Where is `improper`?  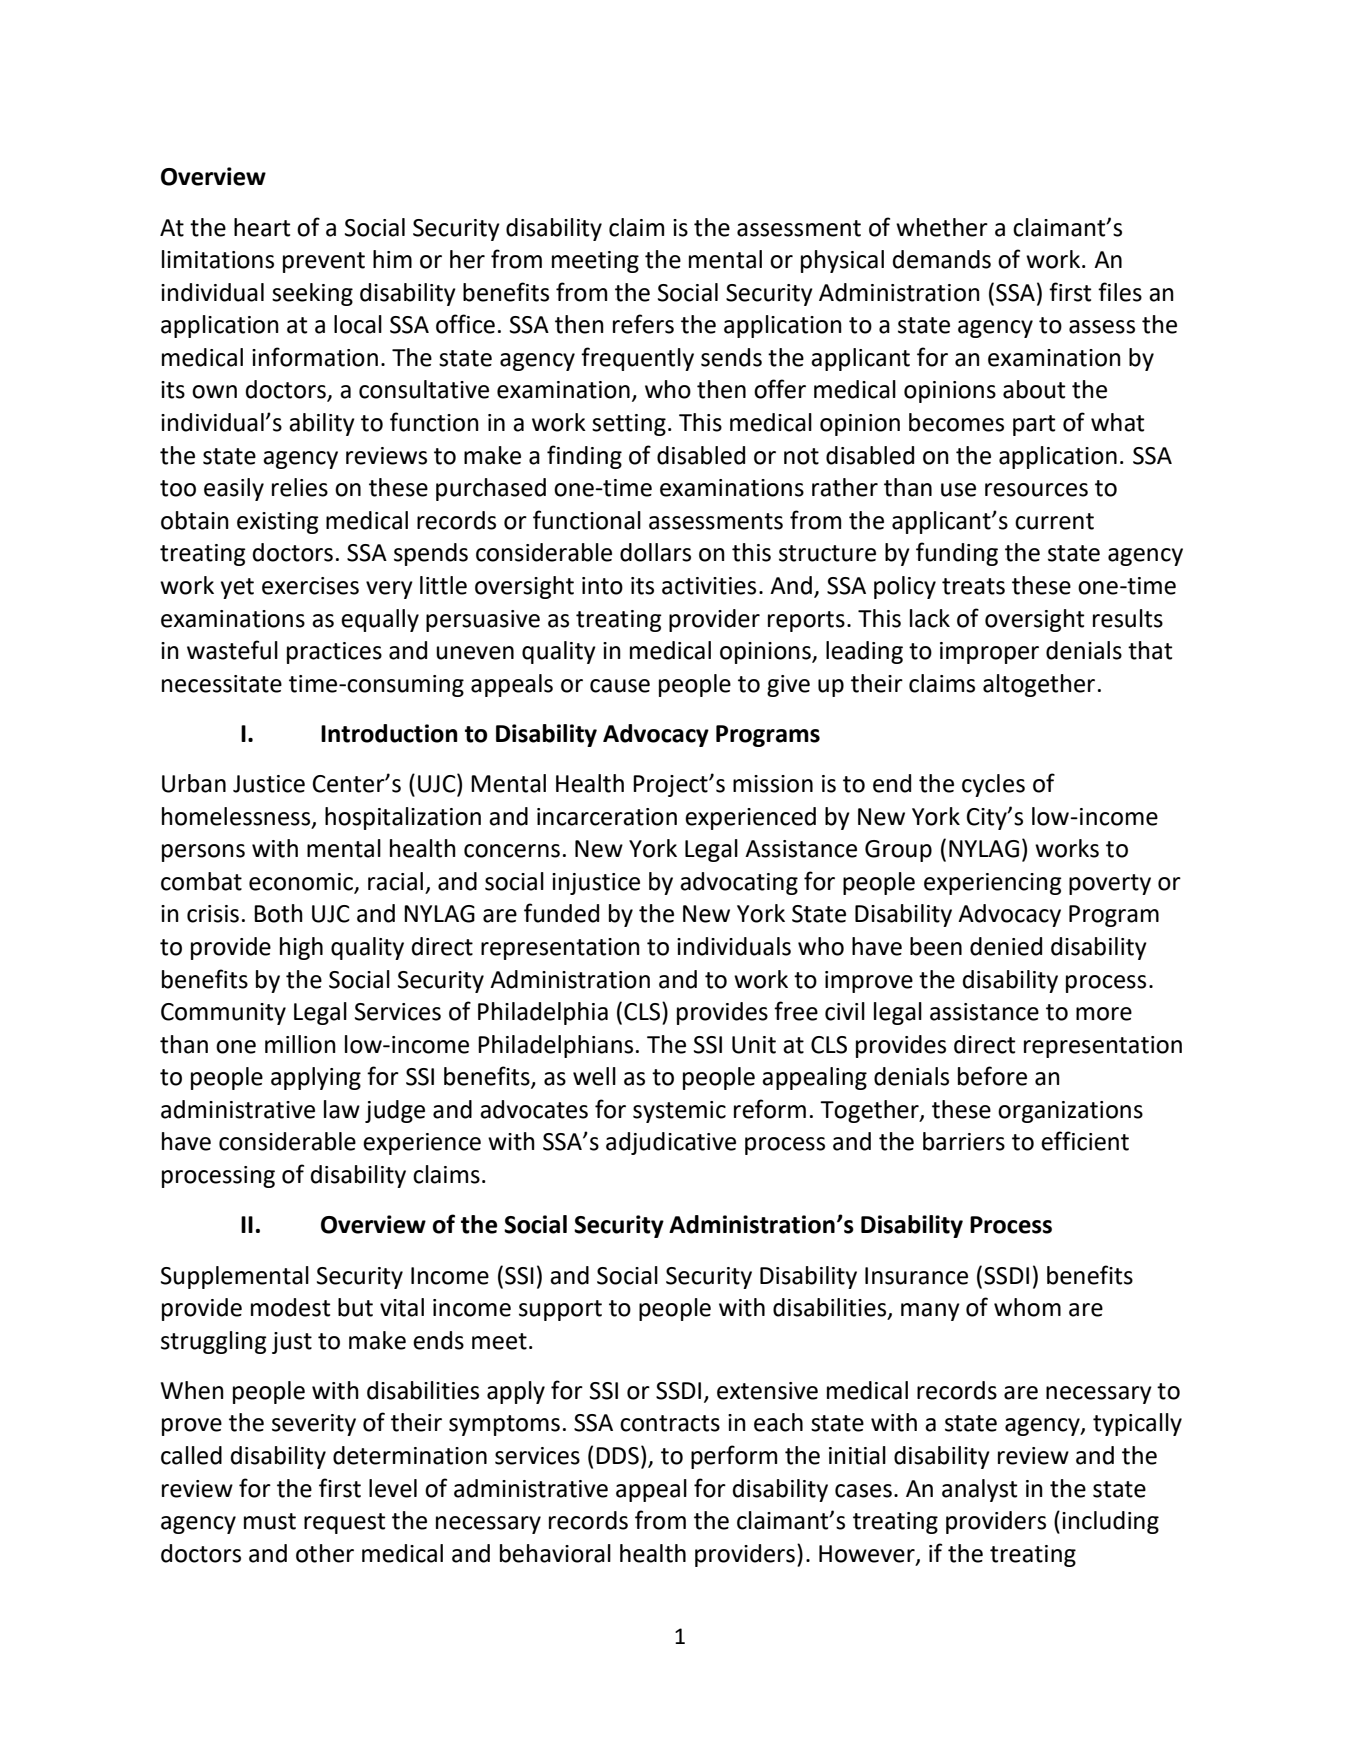
improper is located at coordinates (989, 653).
